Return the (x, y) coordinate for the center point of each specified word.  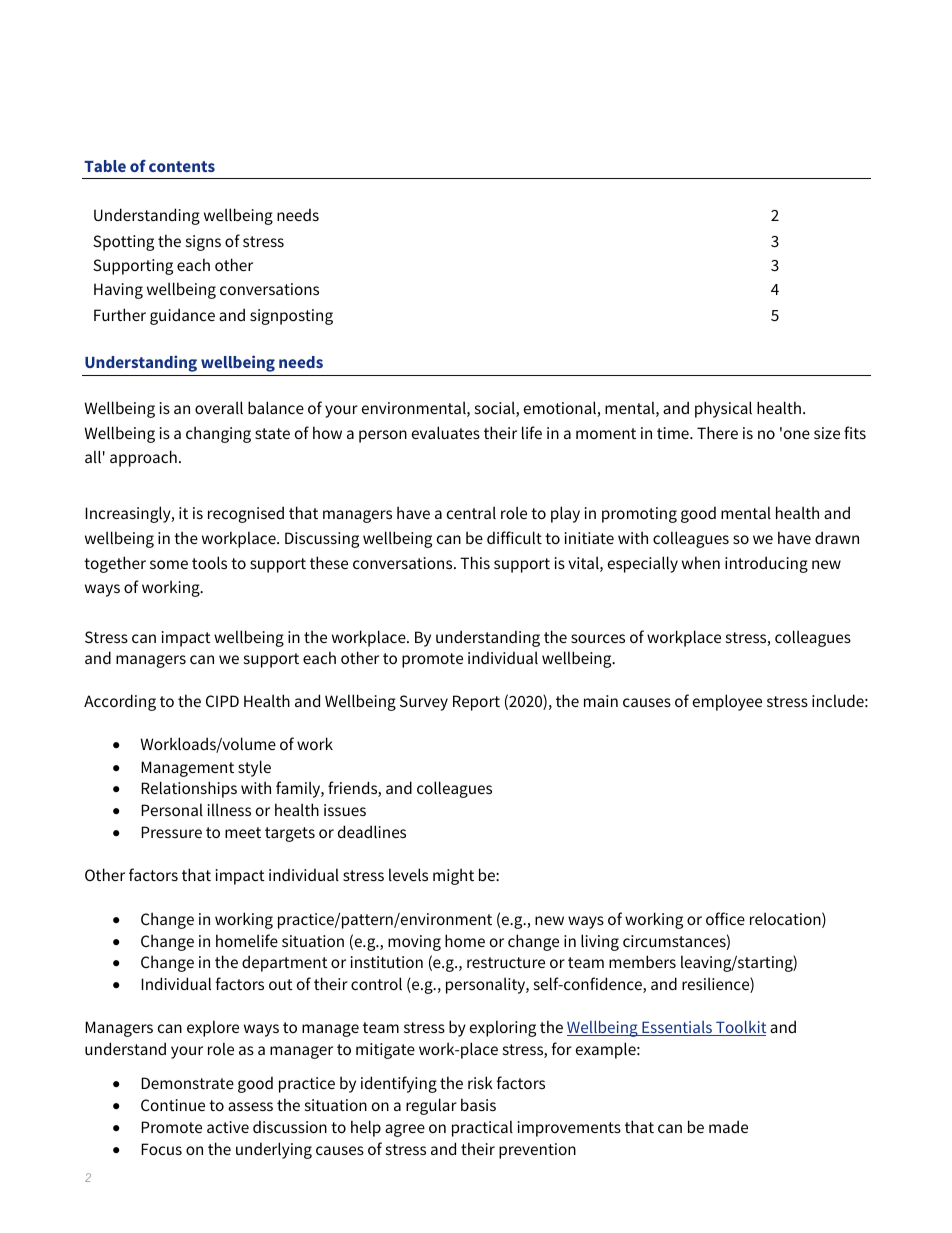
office (725, 918)
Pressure (171, 832)
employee (727, 702)
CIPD (222, 701)
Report (476, 703)
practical (482, 1128)
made (728, 1126)
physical (723, 409)
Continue (173, 1105)
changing (218, 434)
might (453, 876)
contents (182, 166)
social (496, 409)
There (717, 432)
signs (203, 243)
